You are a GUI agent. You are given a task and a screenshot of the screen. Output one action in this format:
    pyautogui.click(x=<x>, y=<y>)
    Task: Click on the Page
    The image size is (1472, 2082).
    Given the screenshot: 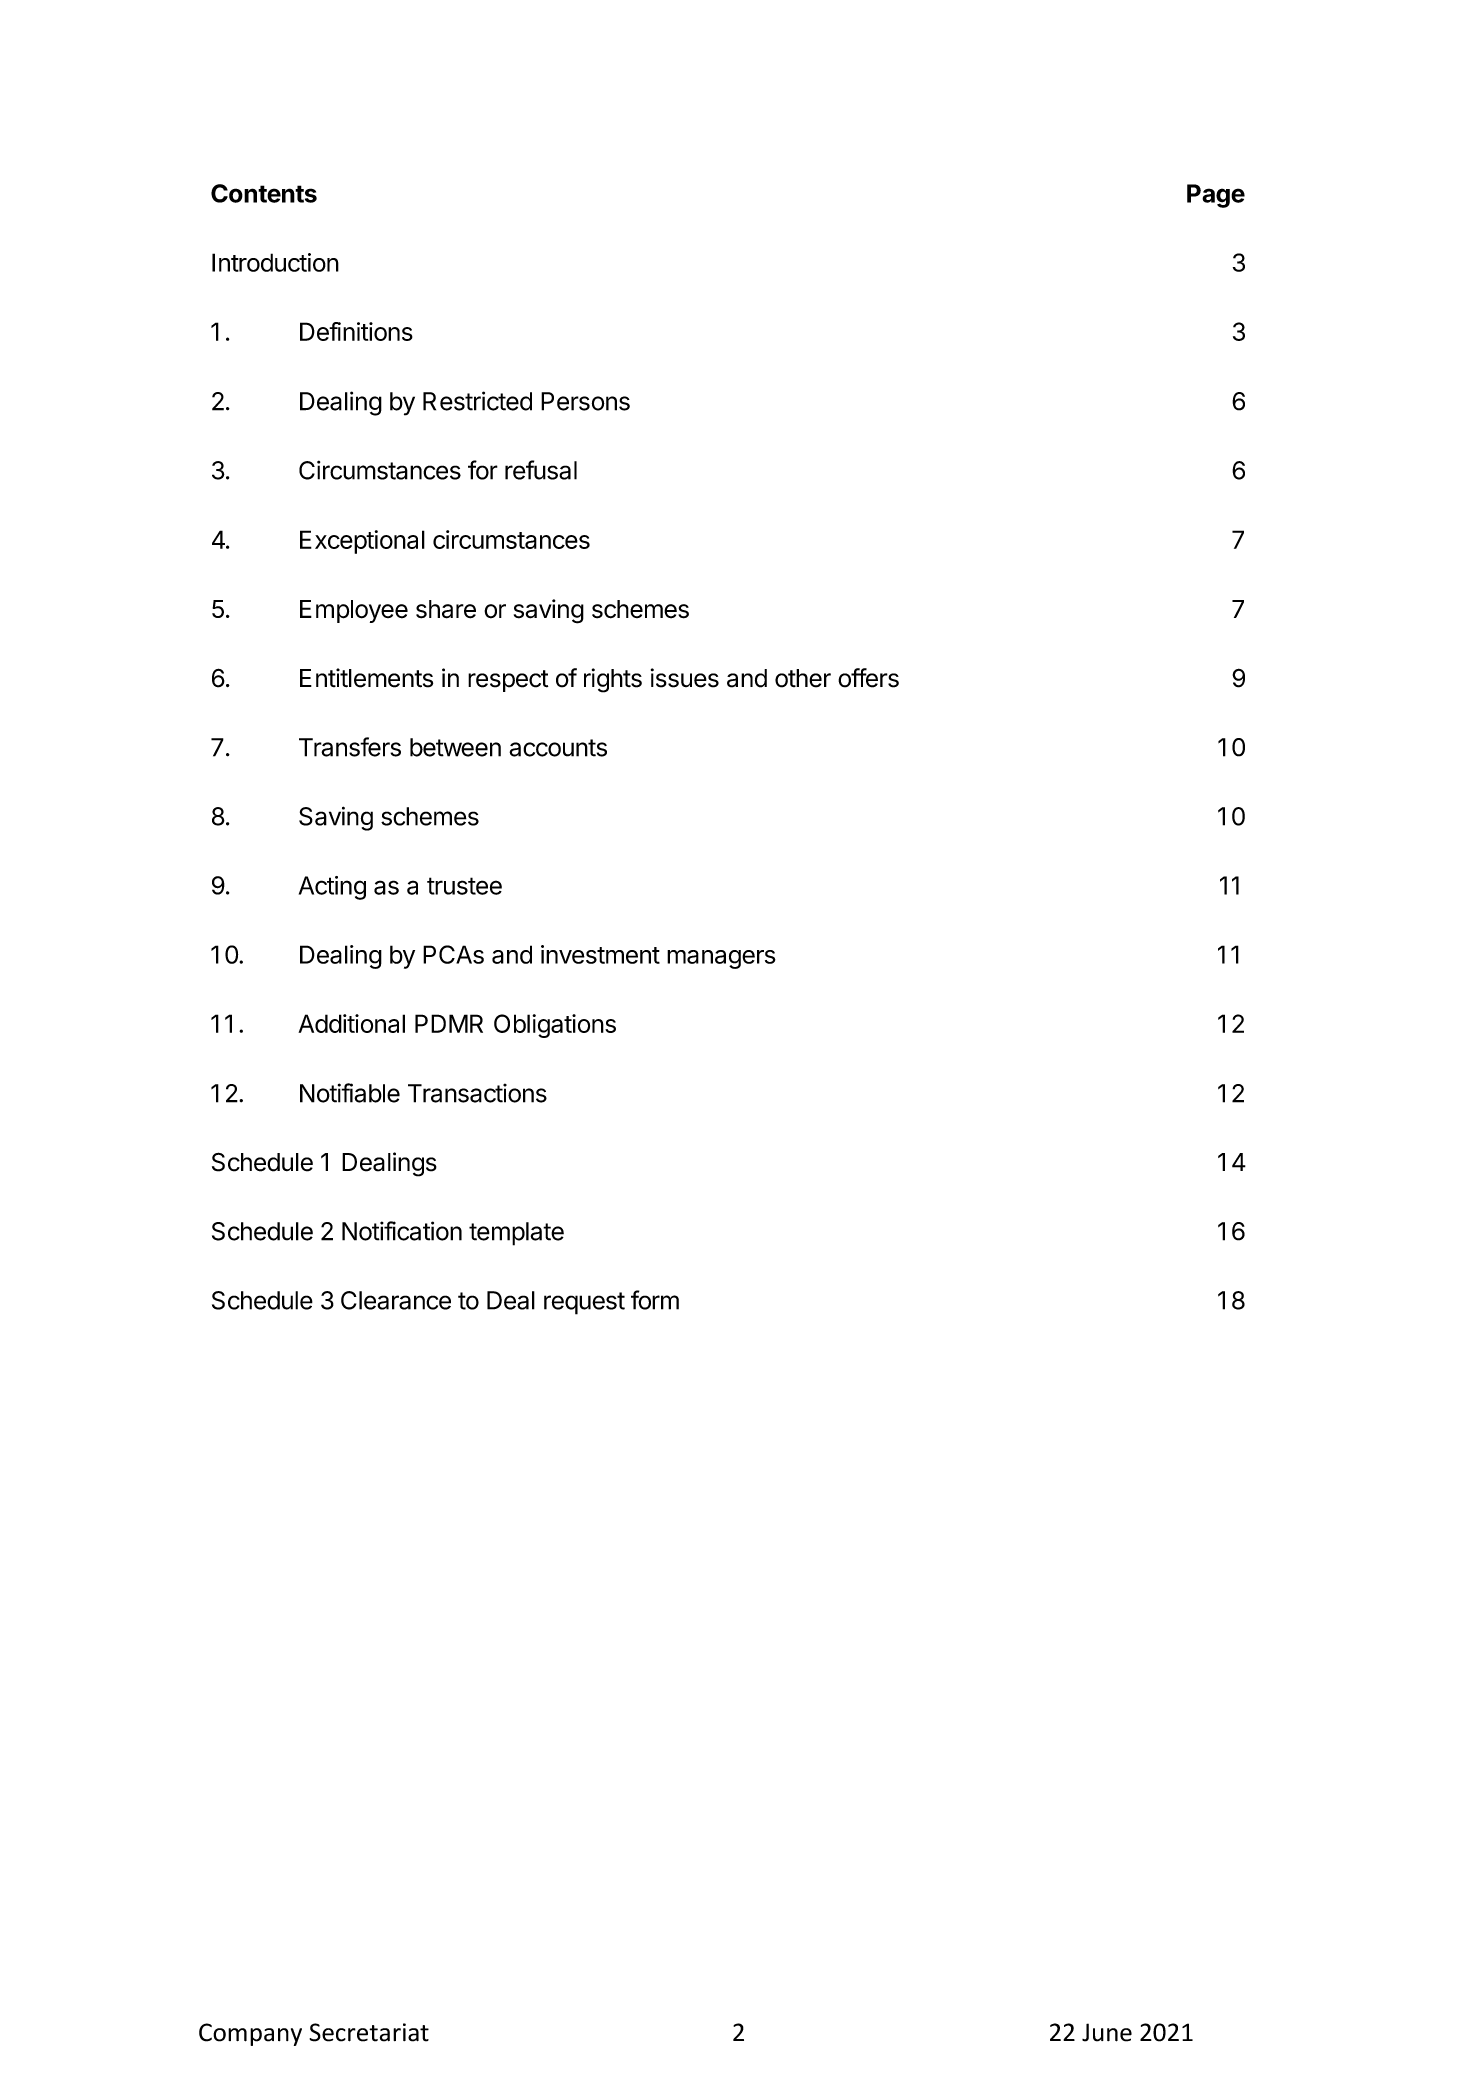 What is the action you would take?
    pyautogui.click(x=1216, y=196)
